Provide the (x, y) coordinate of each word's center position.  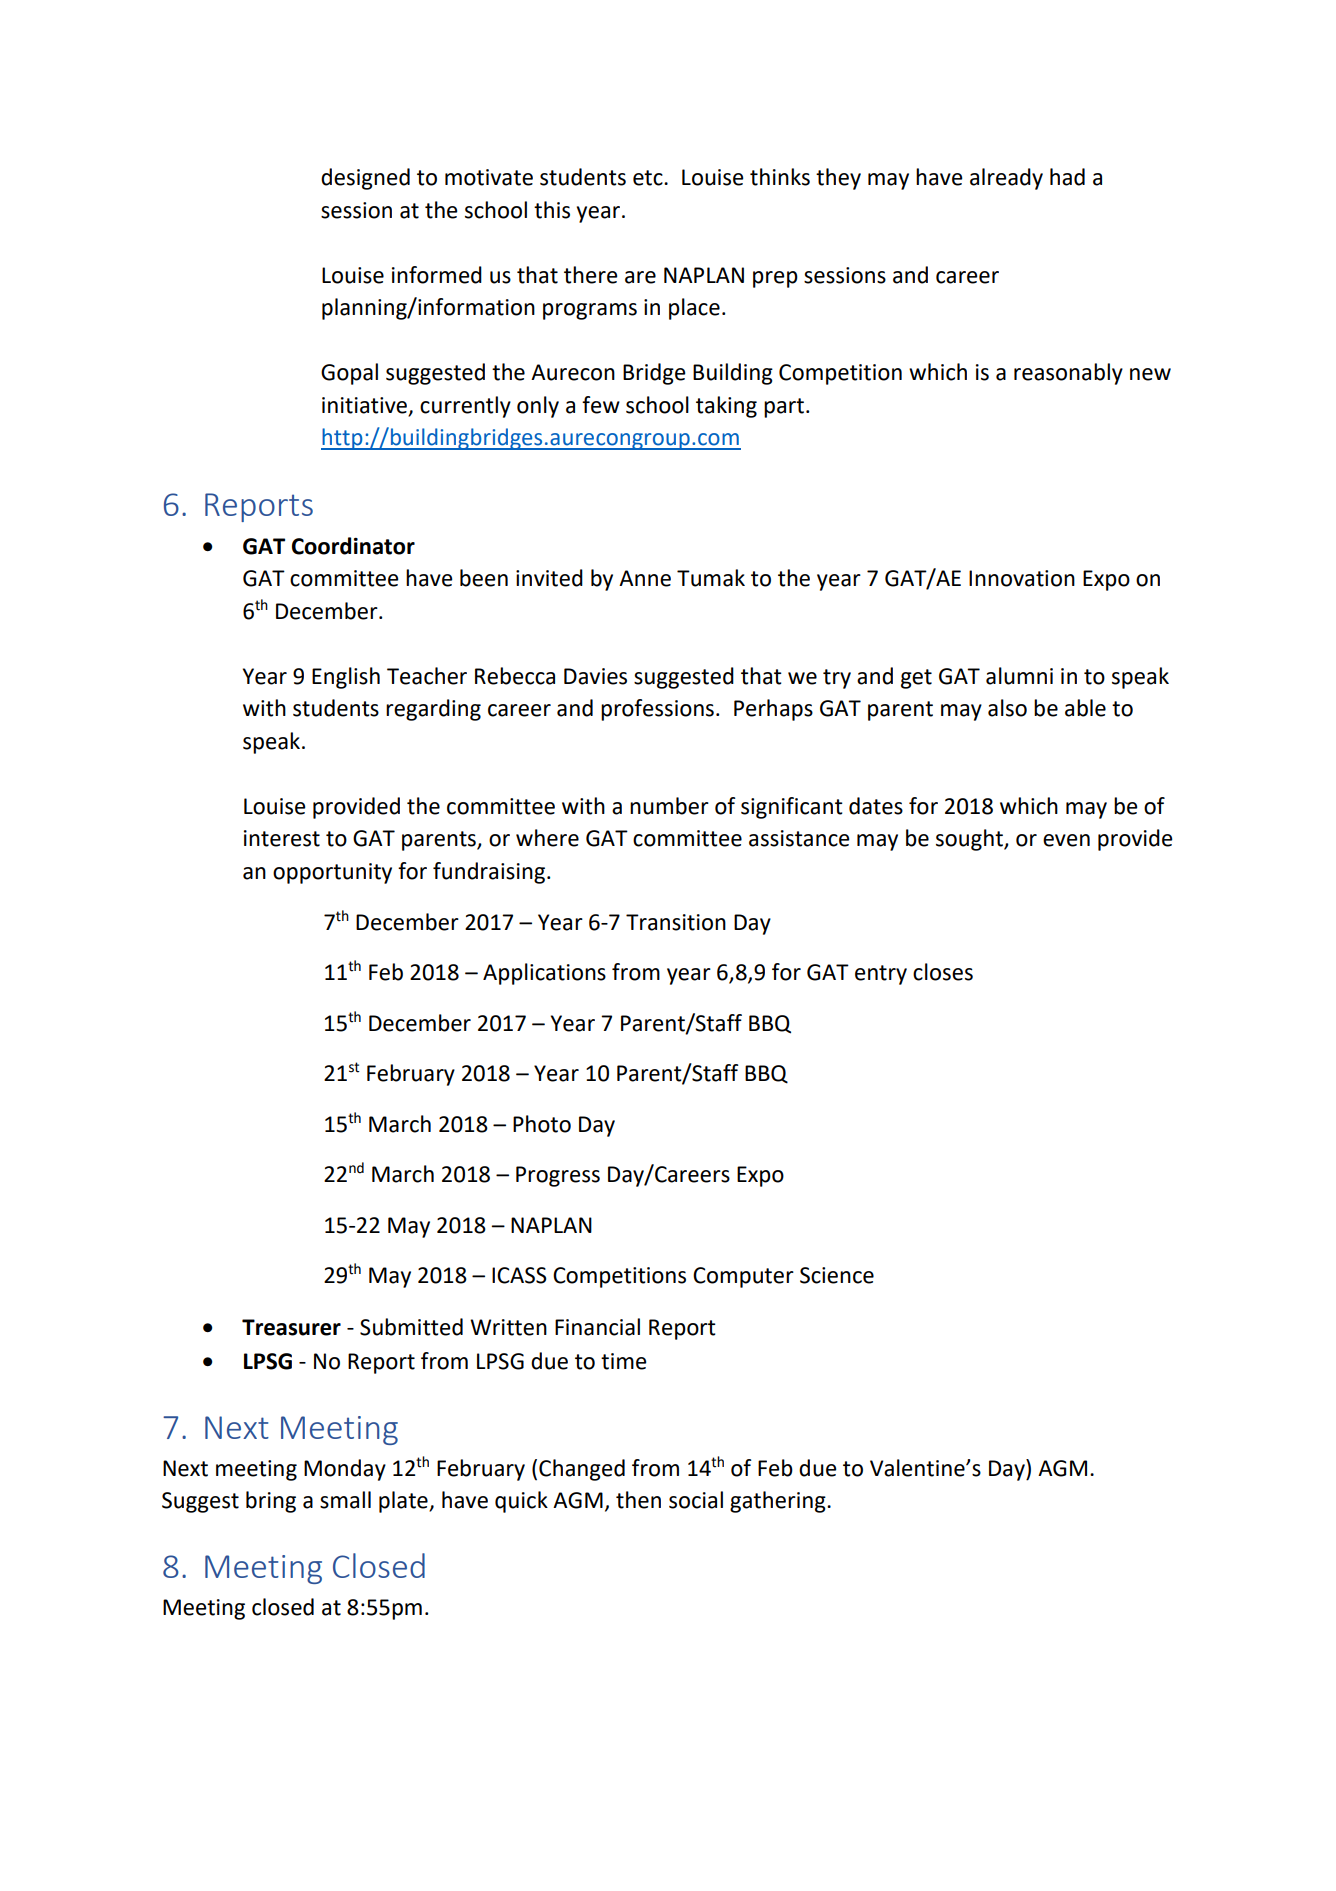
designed (365, 179)
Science (837, 1275)
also (1007, 708)
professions (657, 710)
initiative (366, 406)
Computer (743, 1277)
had (1067, 177)
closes (943, 972)
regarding (433, 710)
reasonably (1068, 374)
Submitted (411, 1327)
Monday (345, 1470)
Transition (676, 922)
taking (726, 407)
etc (649, 178)
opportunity (332, 873)
